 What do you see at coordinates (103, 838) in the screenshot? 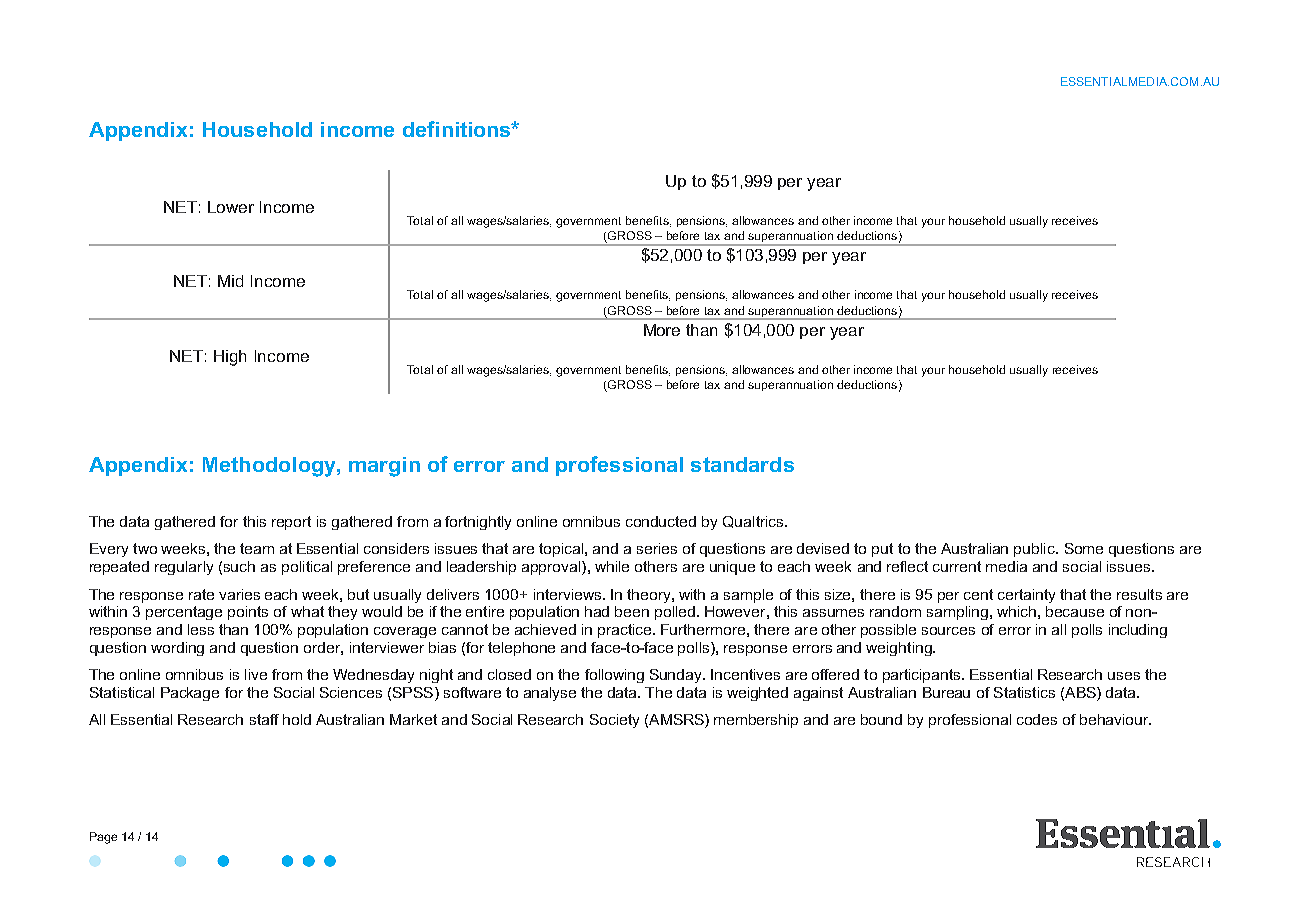
I see `Page` at bounding box center [103, 838].
